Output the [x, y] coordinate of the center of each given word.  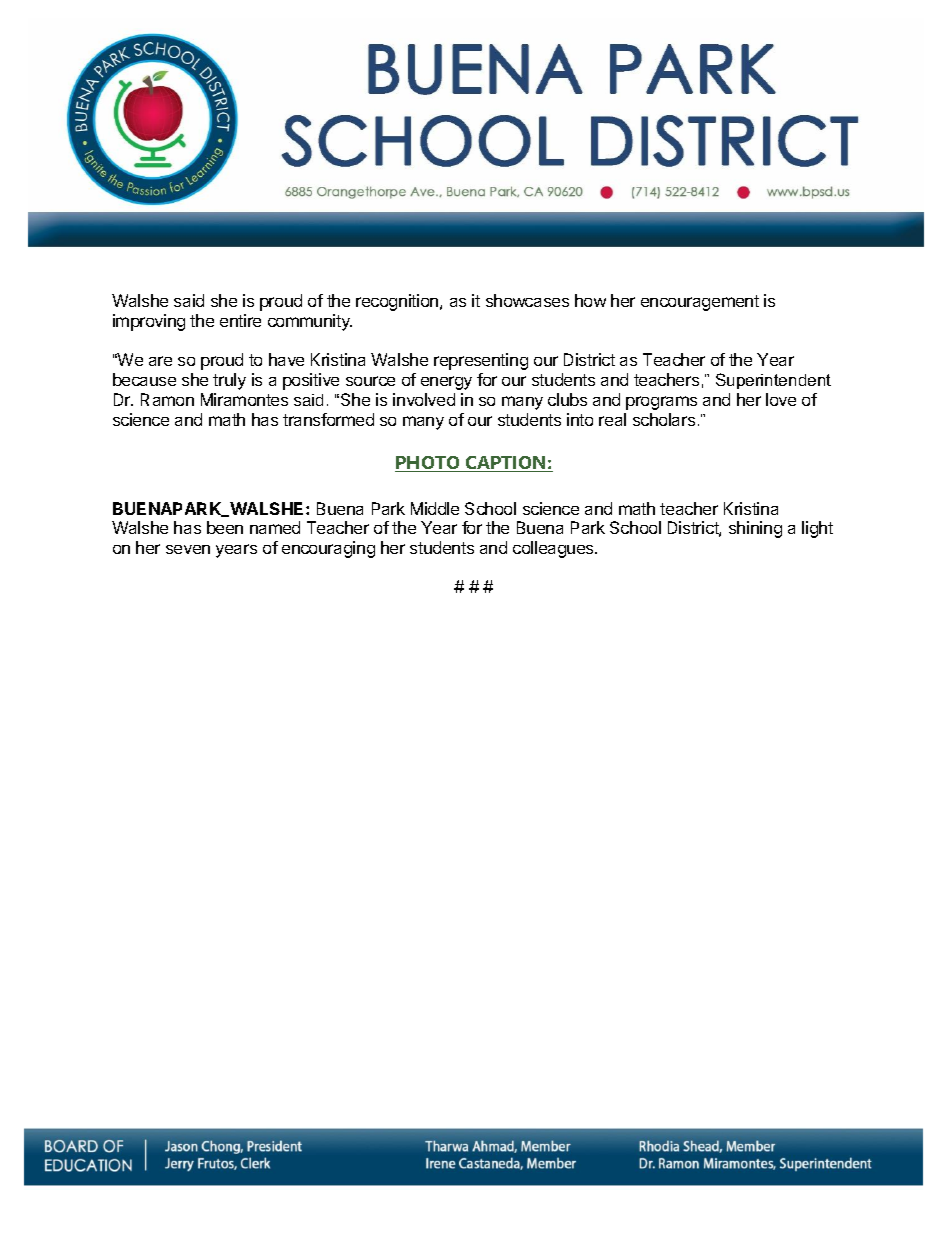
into [580, 419]
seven [188, 549]
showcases [527, 300]
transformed [328, 419]
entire [240, 320]
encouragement [700, 303]
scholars [664, 419]
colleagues [554, 549]
